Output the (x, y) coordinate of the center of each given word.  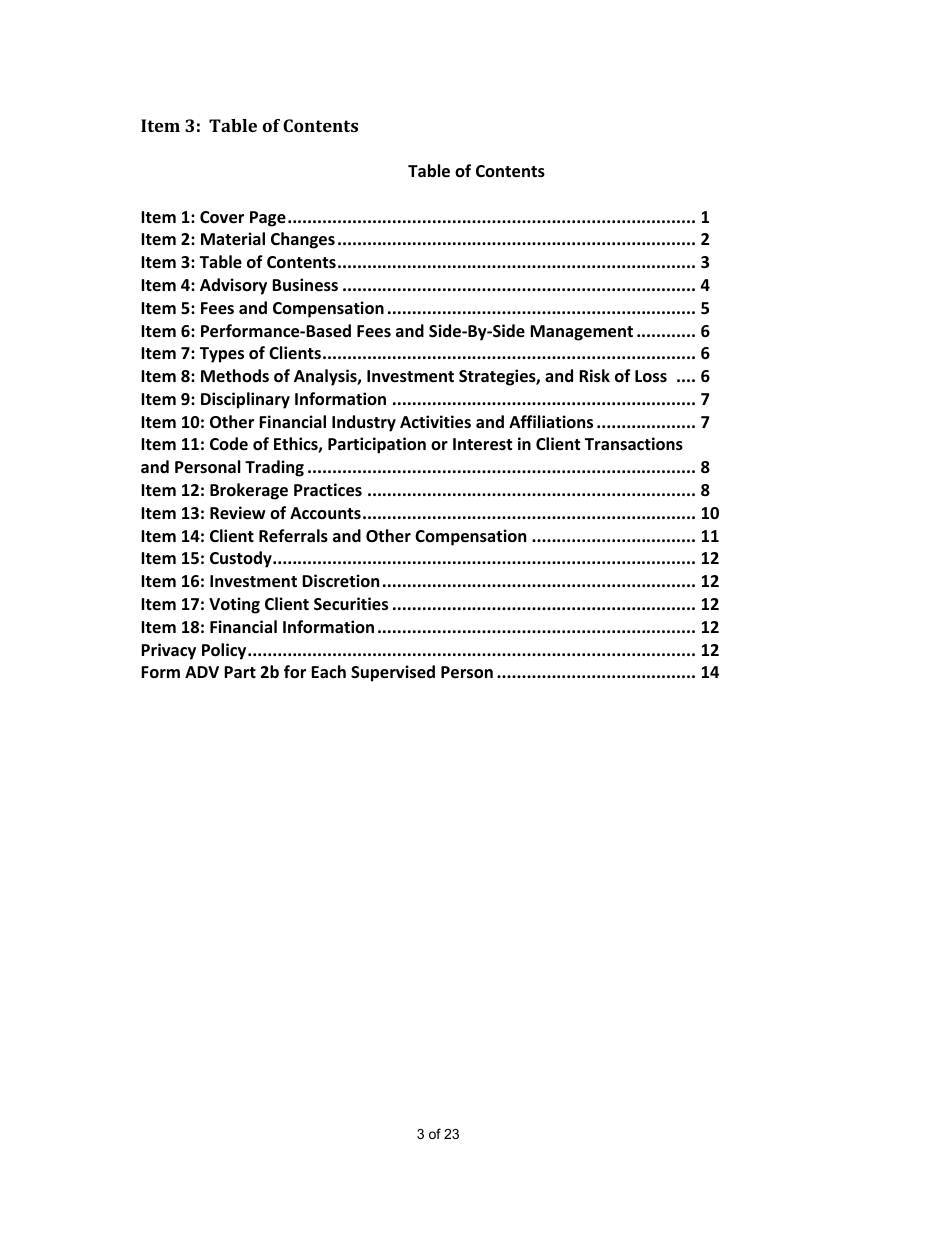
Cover (222, 217)
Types (222, 355)
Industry (364, 423)
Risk (594, 376)
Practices (328, 490)
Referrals (293, 536)
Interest (482, 444)
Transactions (634, 444)
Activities (435, 422)
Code (229, 443)
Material (233, 239)
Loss (651, 376)
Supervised (393, 673)
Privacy (168, 651)
